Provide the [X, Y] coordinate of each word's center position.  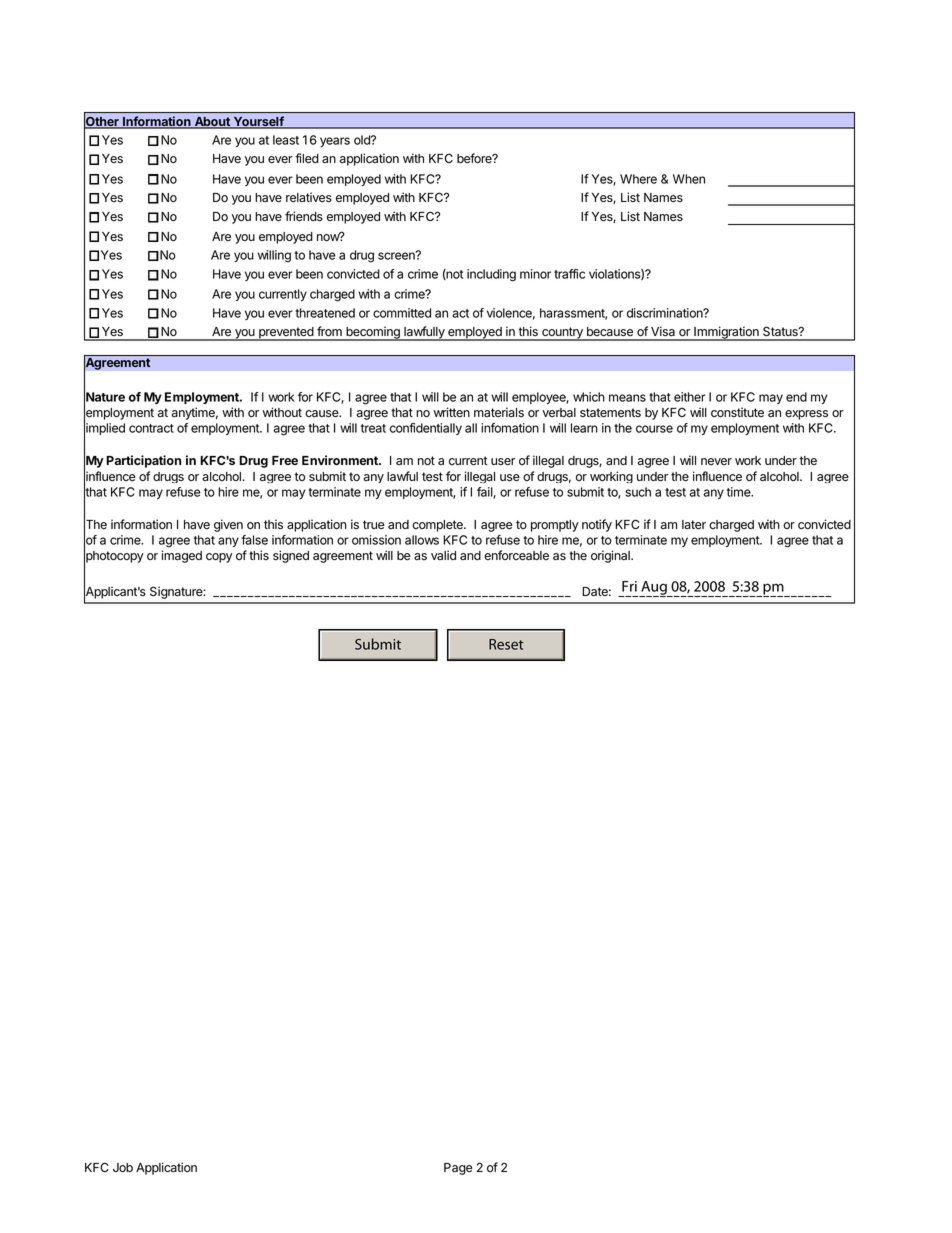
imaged [182, 556]
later [694, 525]
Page [458, 1169]
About [212, 123]
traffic [569, 274]
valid [443, 555]
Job [123, 1168]
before [475, 158]
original [611, 556]
